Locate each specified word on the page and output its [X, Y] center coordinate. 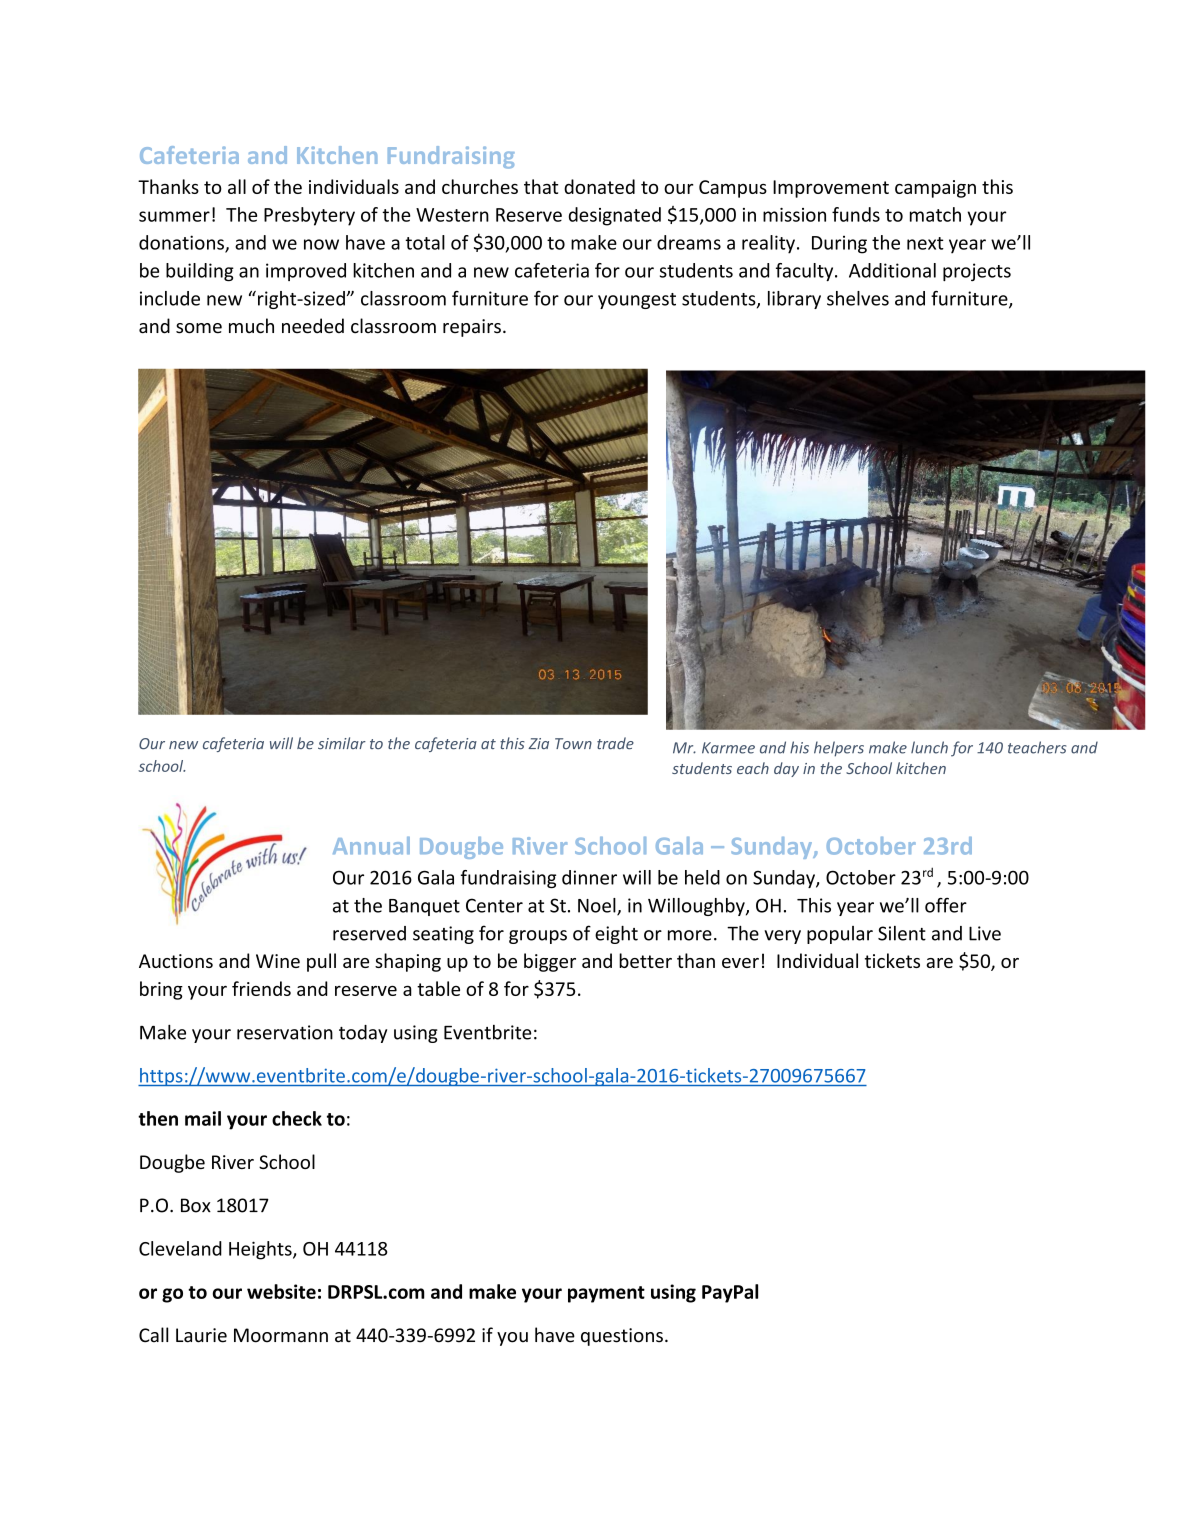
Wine [278, 961]
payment [606, 1294]
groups [538, 937]
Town [573, 743]
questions [622, 1337]
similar [342, 743]
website [281, 1291]
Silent [902, 933]
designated [615, 216]
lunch [929, 747]
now [321, 244]
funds [856, 214]
